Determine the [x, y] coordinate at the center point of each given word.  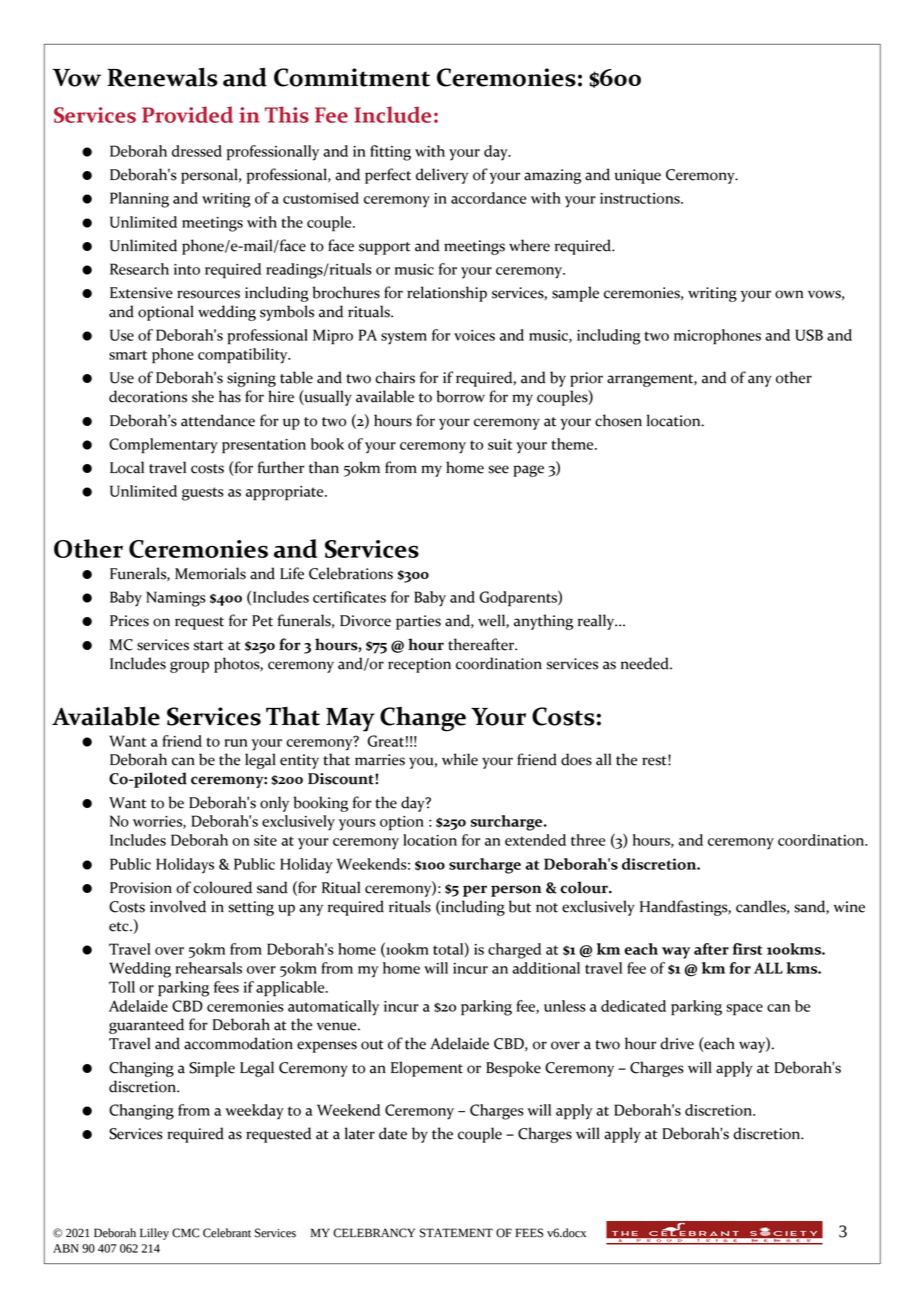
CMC [186, 1233]
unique [638, 176]
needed [646, 663]
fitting [390, 153]
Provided [187, 114]
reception [419, 665]
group [189, 667]
